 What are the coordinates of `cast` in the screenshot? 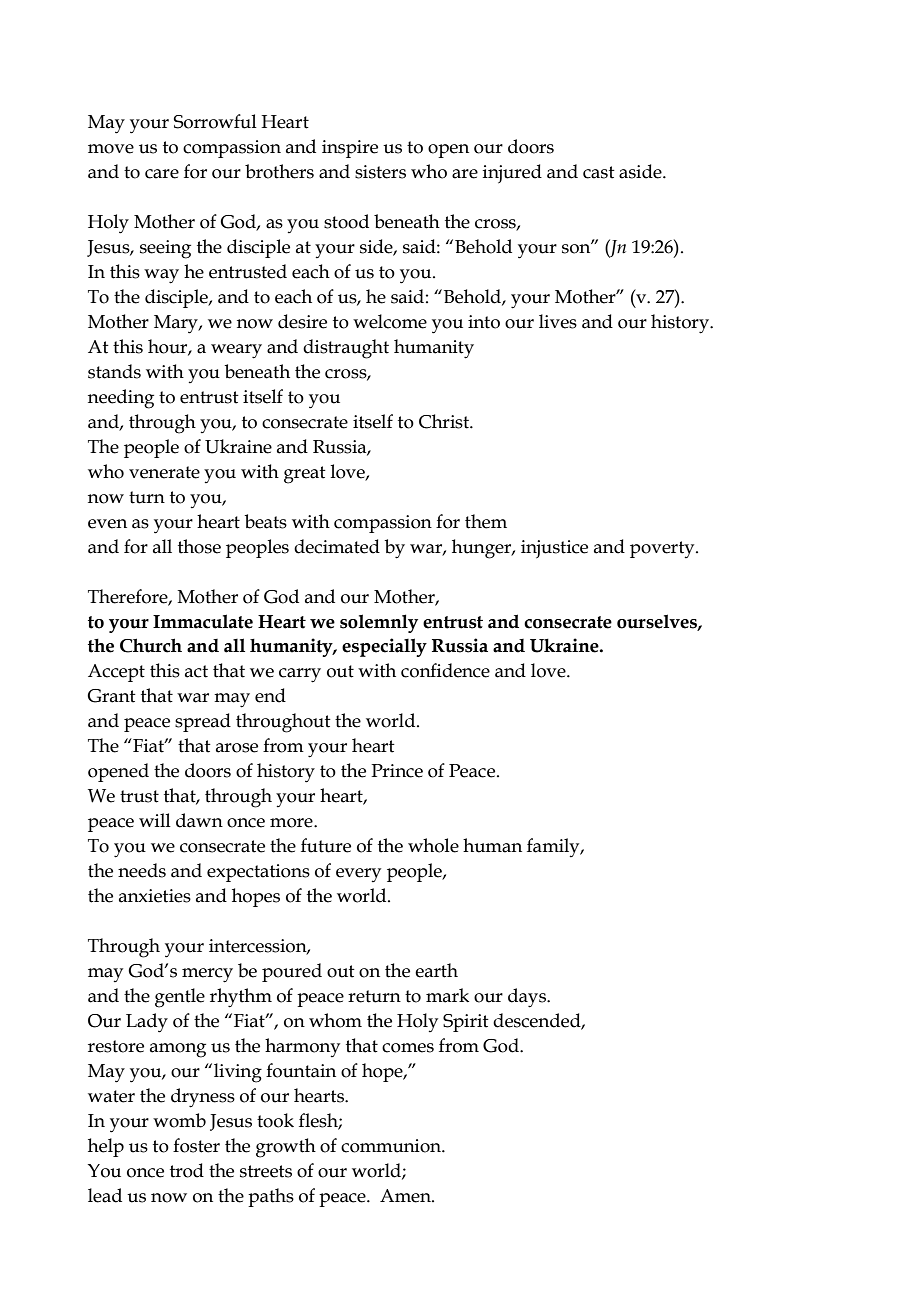 It's located at (599, 172).
